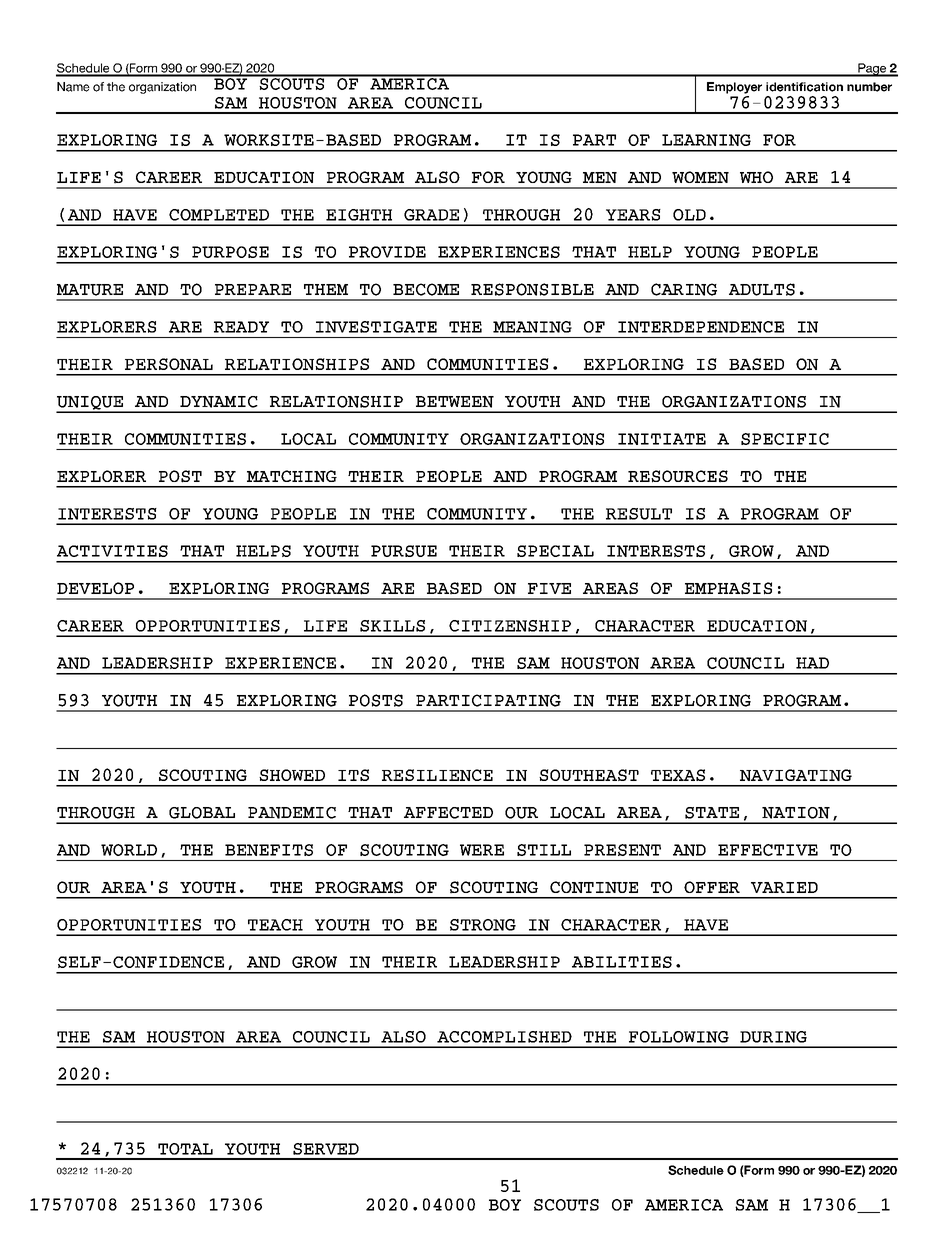 This screenshot has height=1233, width=952. What do you see at coordinates (785, 439) in the screenshot?
I see `SPECIFIC` at bounding box center [785, 439].
